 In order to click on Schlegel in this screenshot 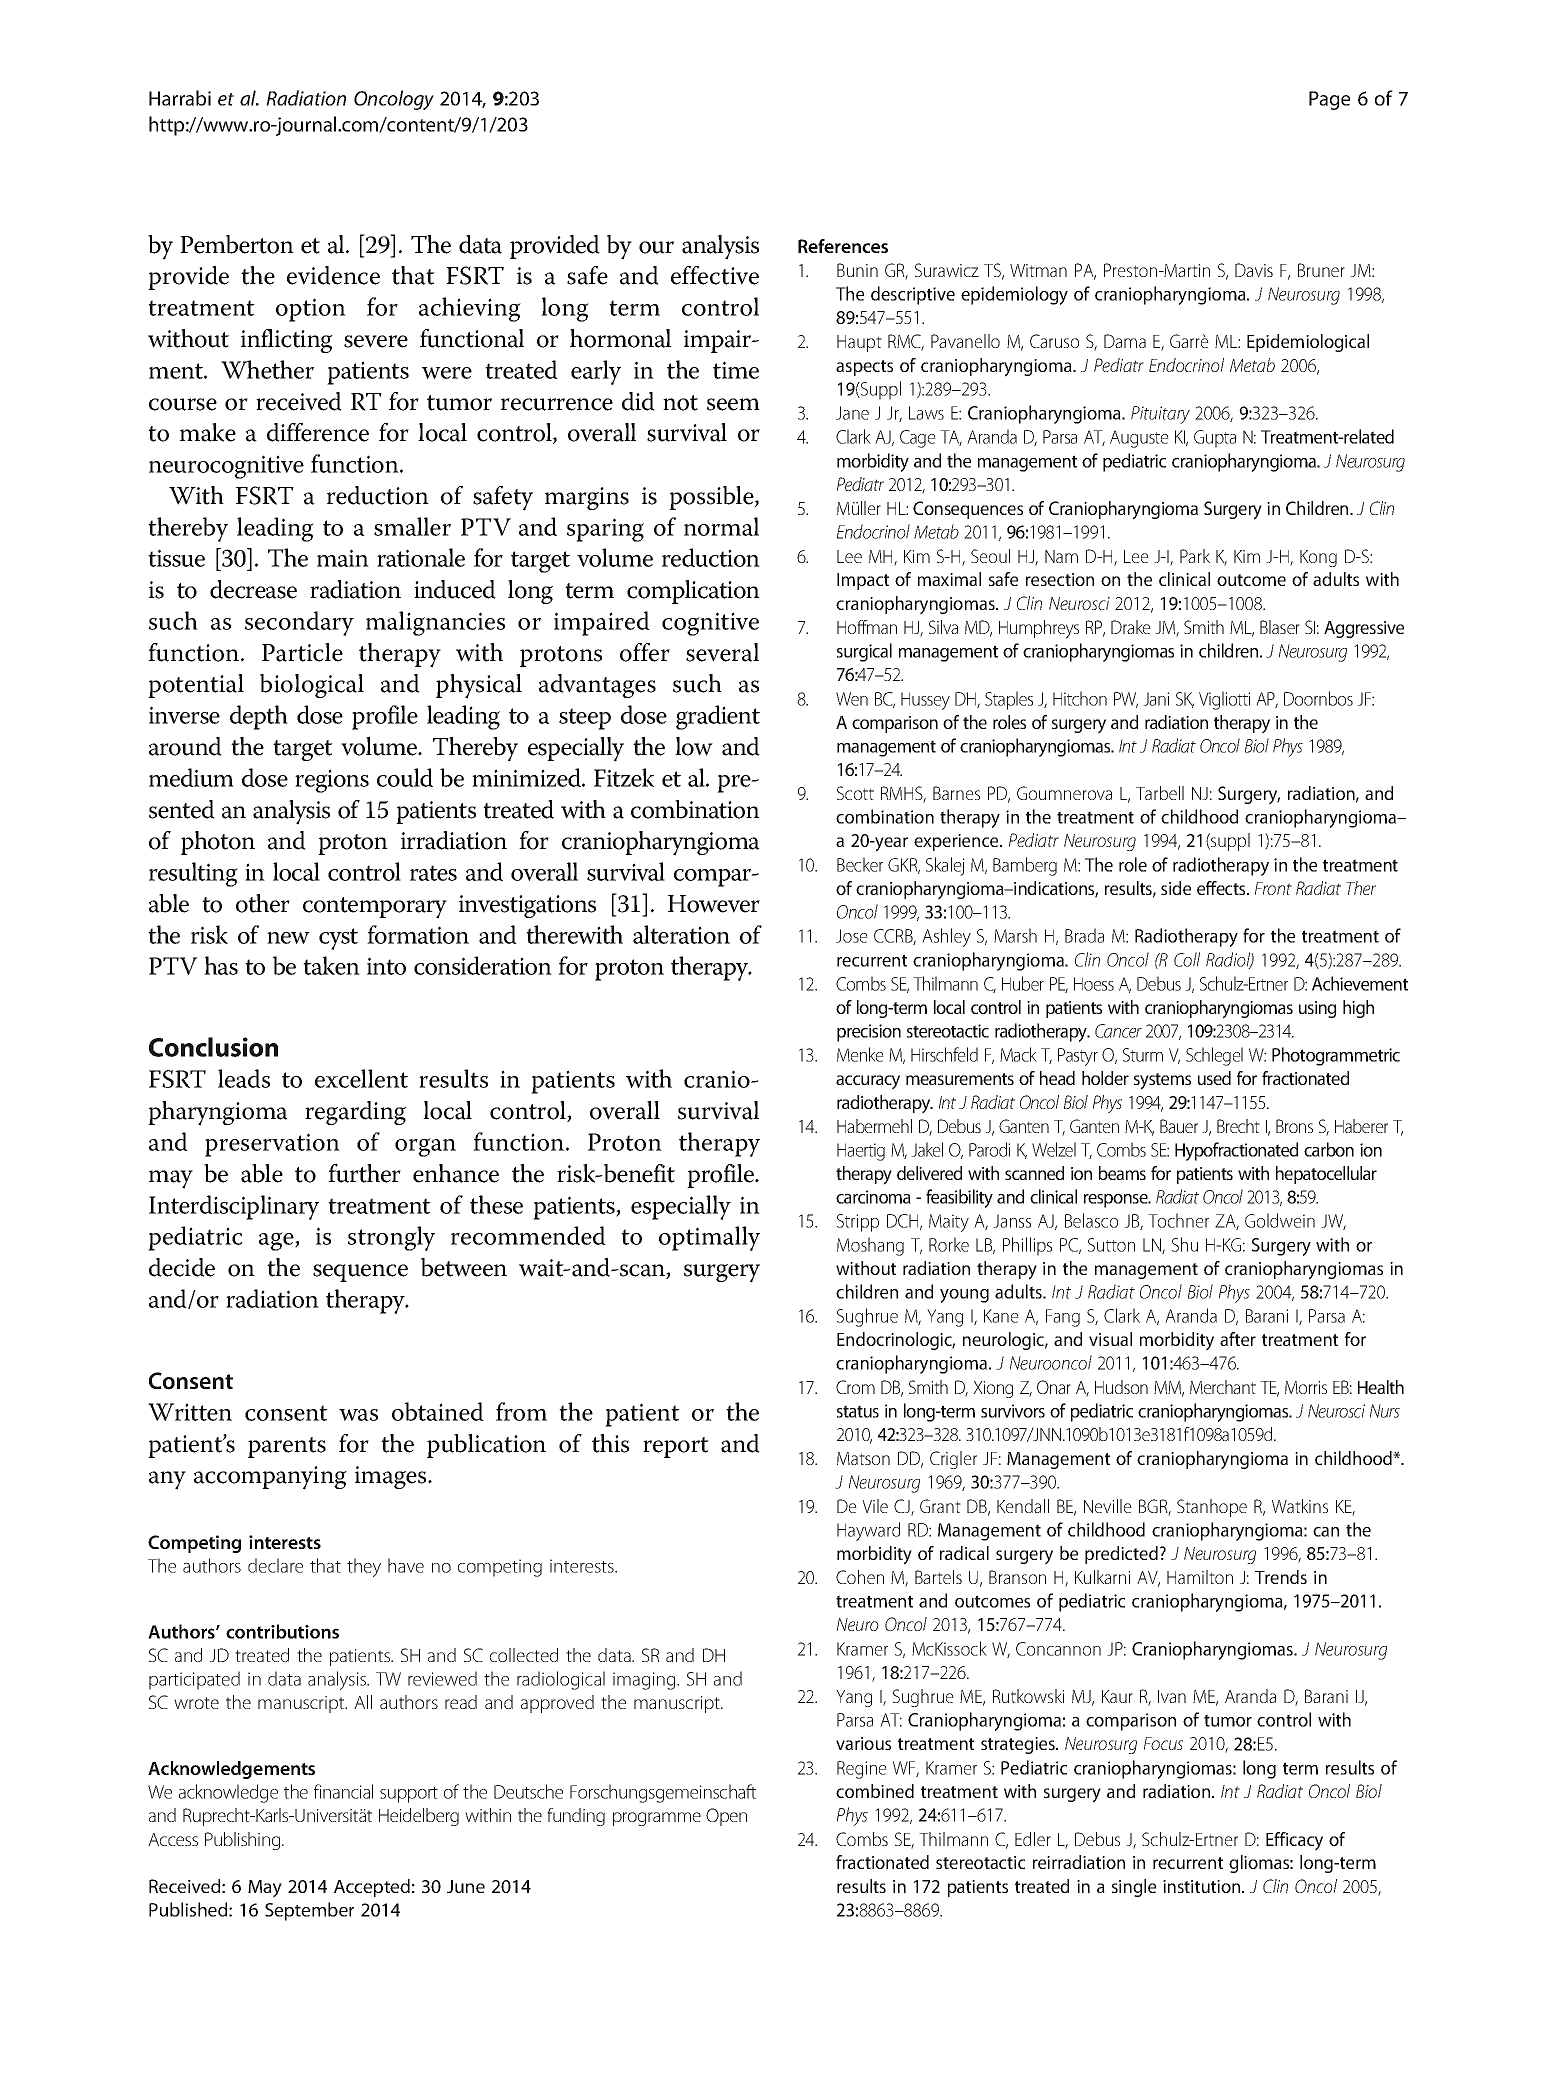, I will do `click(1214, 1056)`.
